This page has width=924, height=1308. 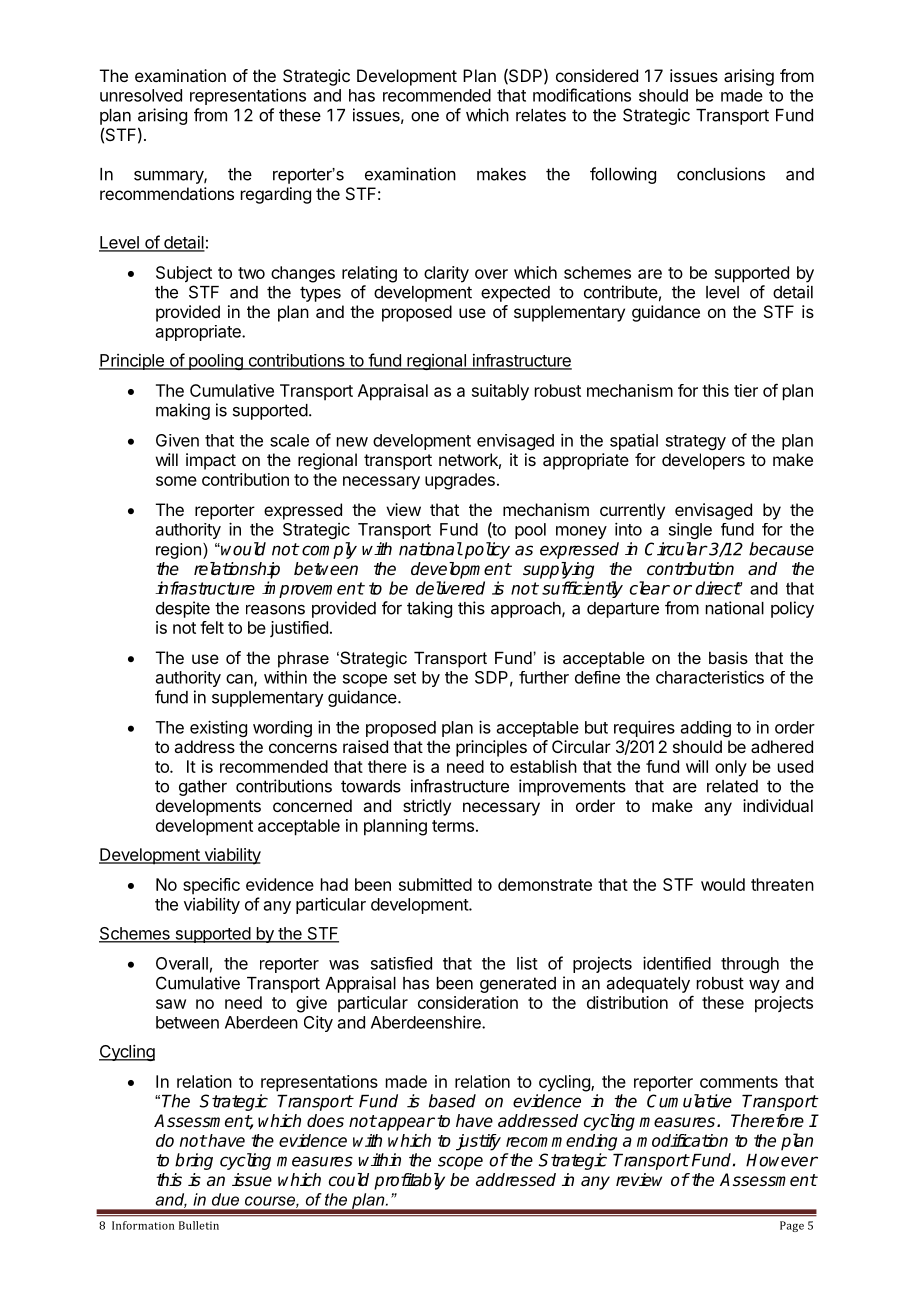 What do you see at coordinates (732, 786) in the page?
I see `related` at bounding box center [732, 786].
